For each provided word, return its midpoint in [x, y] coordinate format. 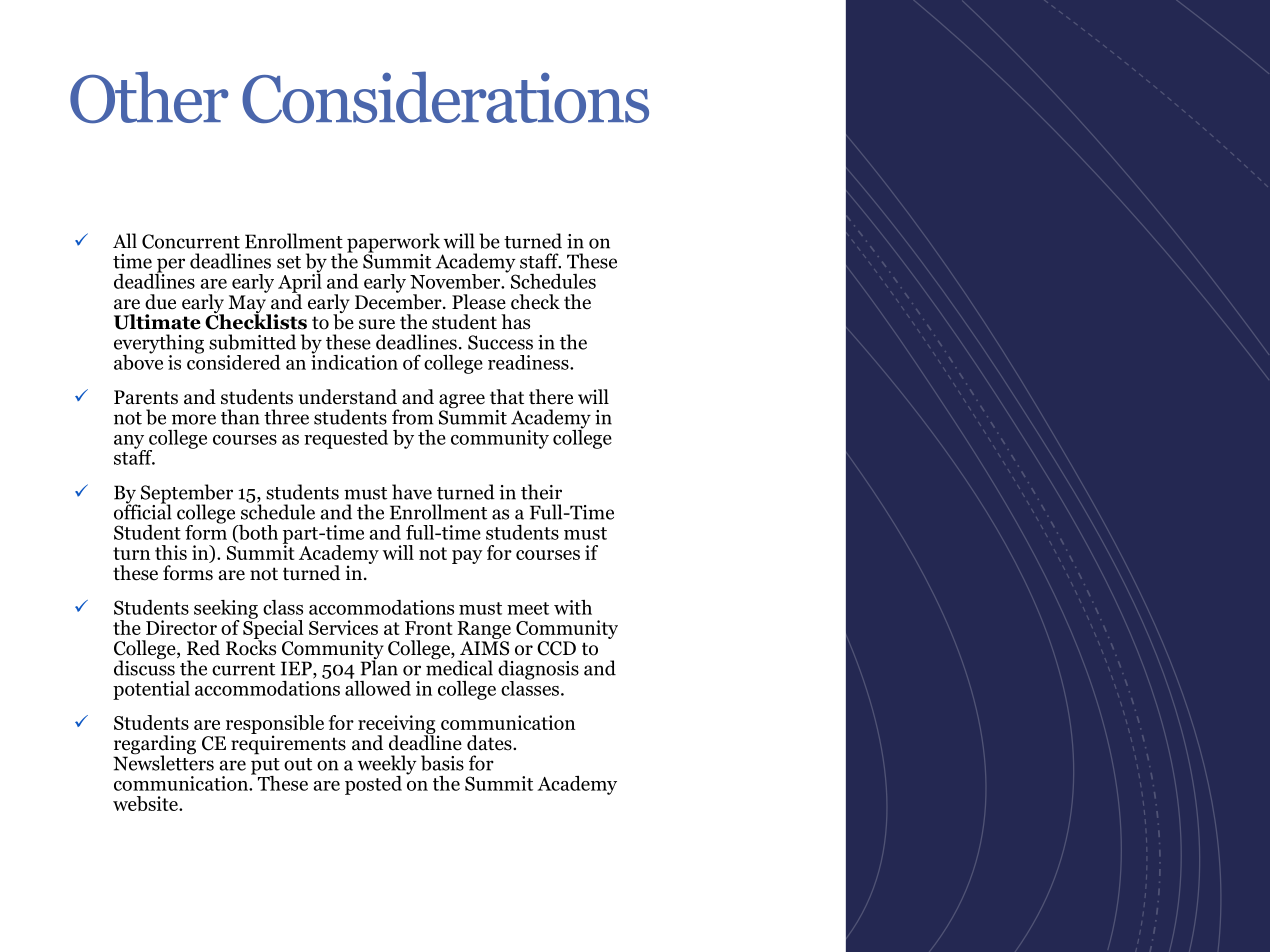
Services [343, 627]
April [300, 283]
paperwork [393, 244]
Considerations [445, 97]
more [194, 419]
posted [373, 785]
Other [149, 97]
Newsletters [163, 762]
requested [346, 439]
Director [181, 627]
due [160, 302]
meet [528, 608]
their [541, 492]
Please [479, 302]
